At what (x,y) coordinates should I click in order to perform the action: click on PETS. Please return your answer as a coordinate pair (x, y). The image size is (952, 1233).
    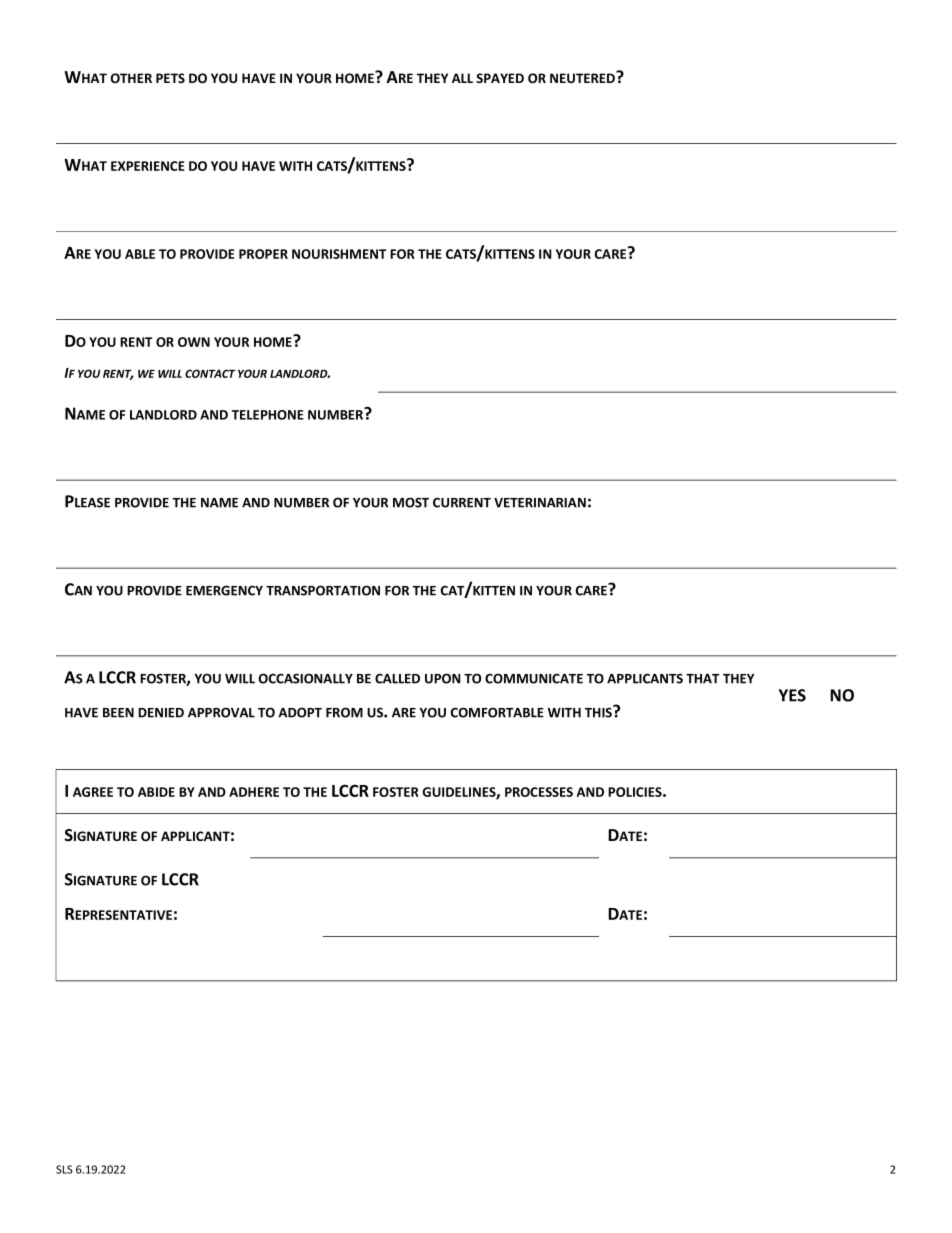
    Looking at the image, I should click on (170, 78).
